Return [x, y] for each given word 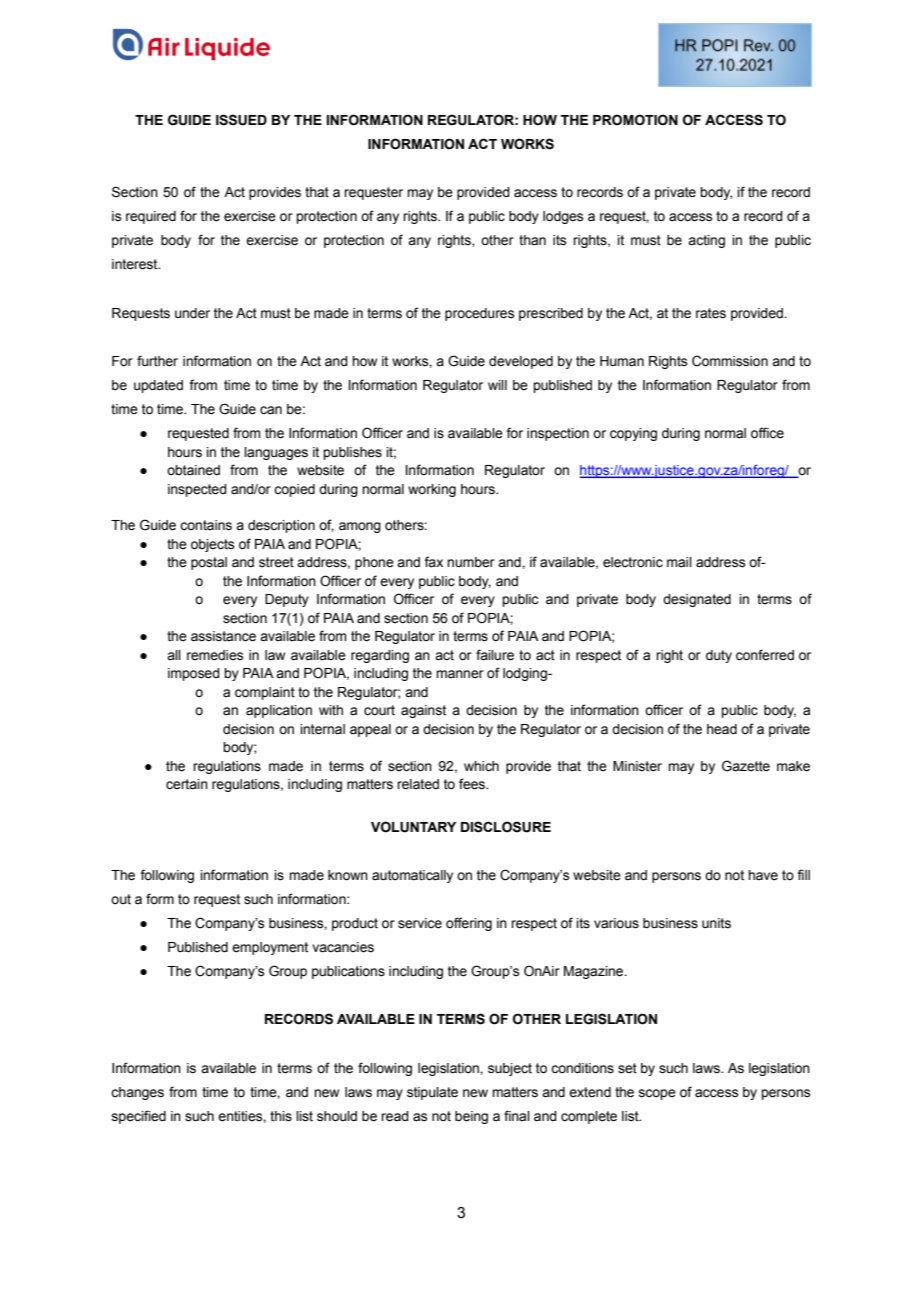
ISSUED [241, 120]
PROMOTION [635, 120]
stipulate [432, 1093]
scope [657, 1094]
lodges [563, 217]
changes [137, 1093]
